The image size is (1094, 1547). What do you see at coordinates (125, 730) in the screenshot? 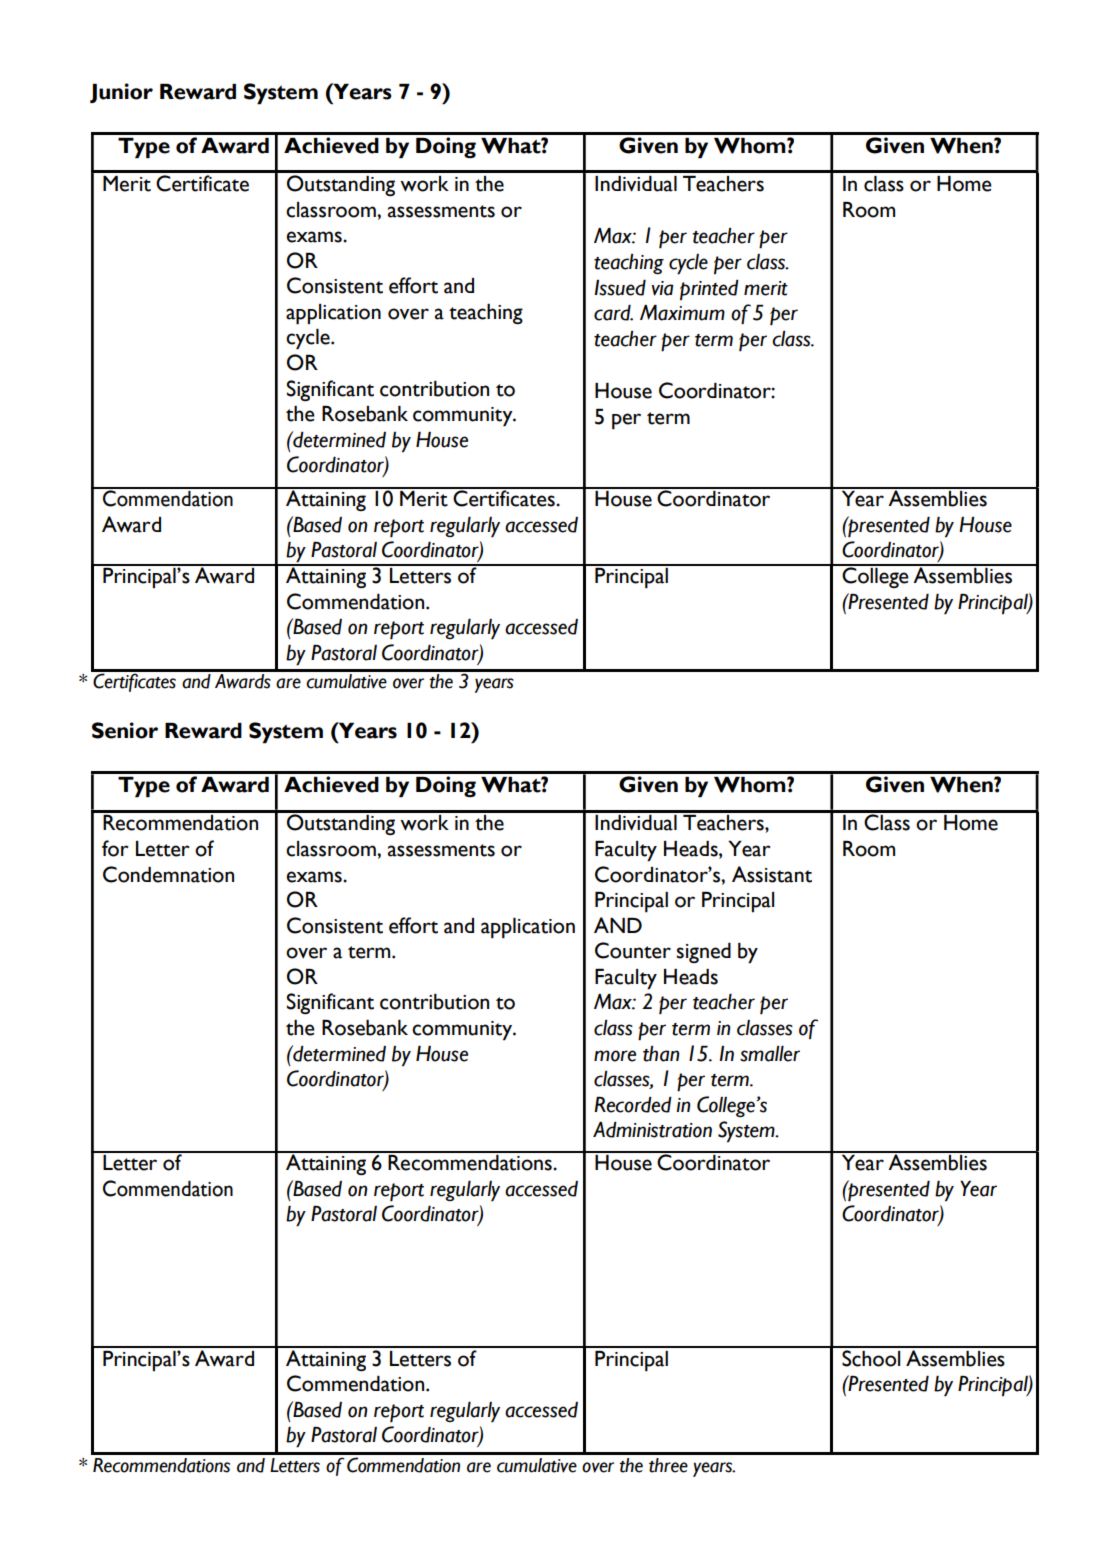
I see `Senior` at bounding box center [125, 730].
